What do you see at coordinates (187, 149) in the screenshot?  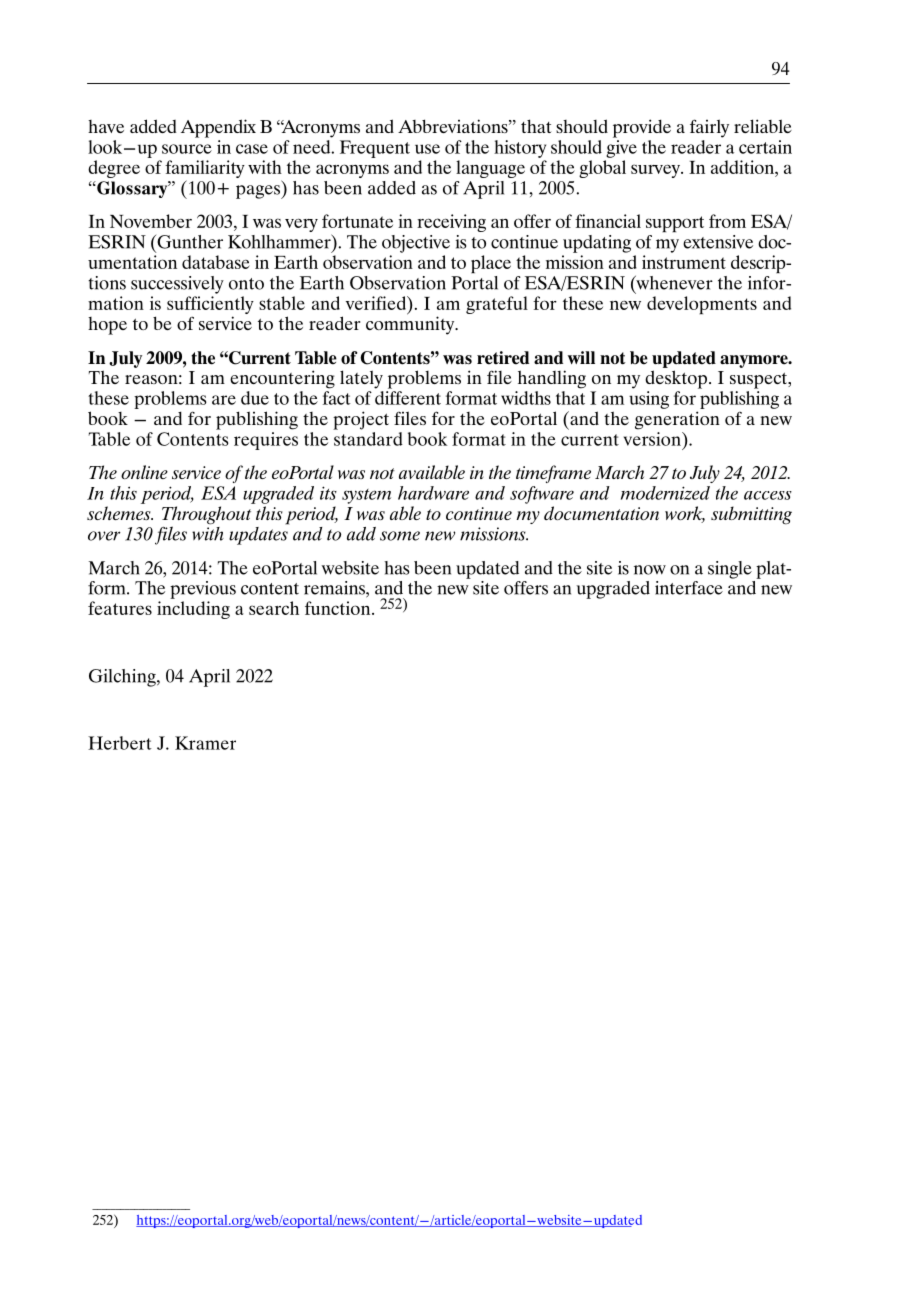 I see `source` at bounding box center [187, 149].
